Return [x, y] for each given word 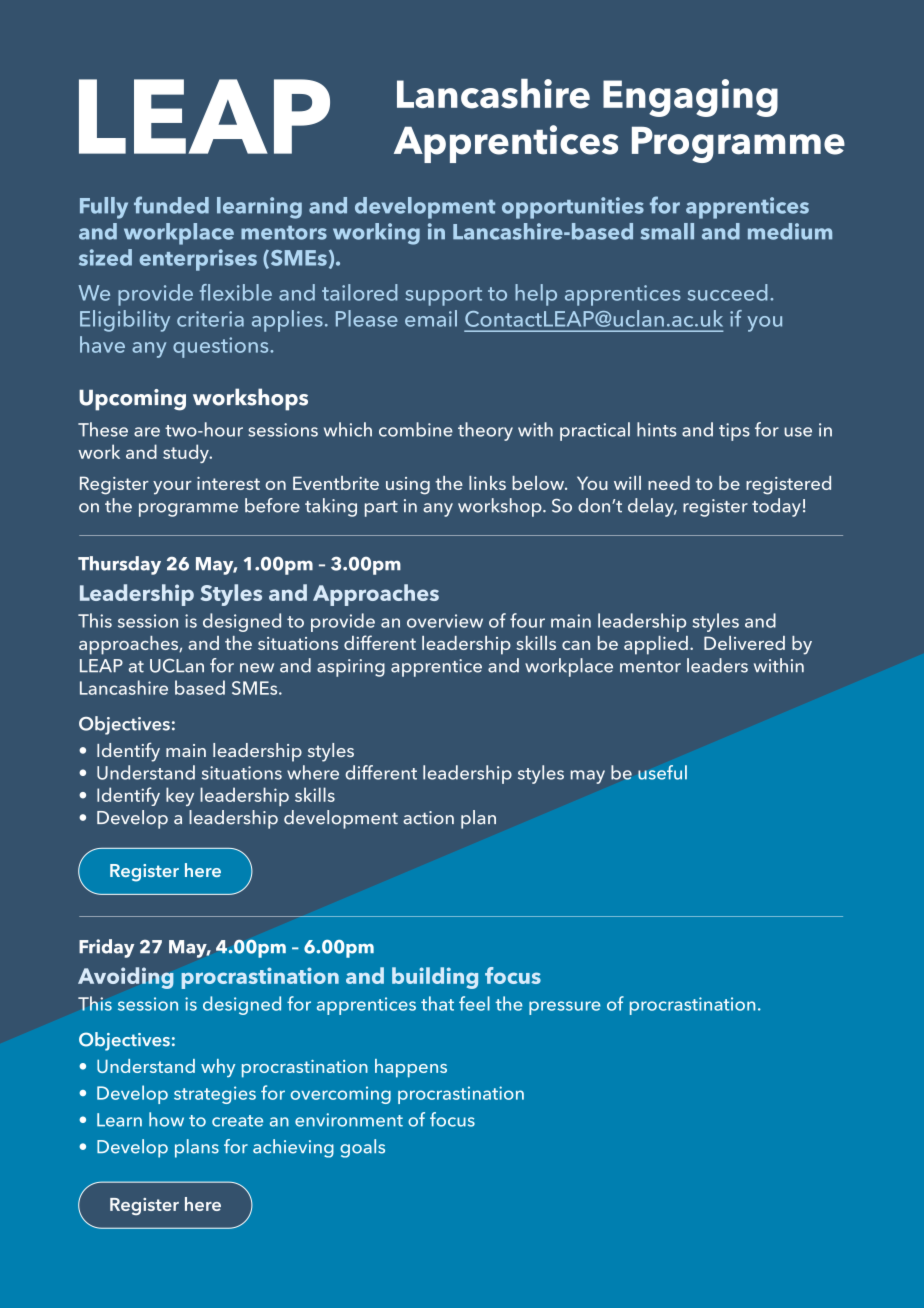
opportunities [573, 208]
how [166, 1119]
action [428, 818]
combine [416, 429]
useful [662, 772]
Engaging [690, 98]
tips [734, 432]
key [180, 796]
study [187, 453]
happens [411, 1068]
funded [171, 205]
